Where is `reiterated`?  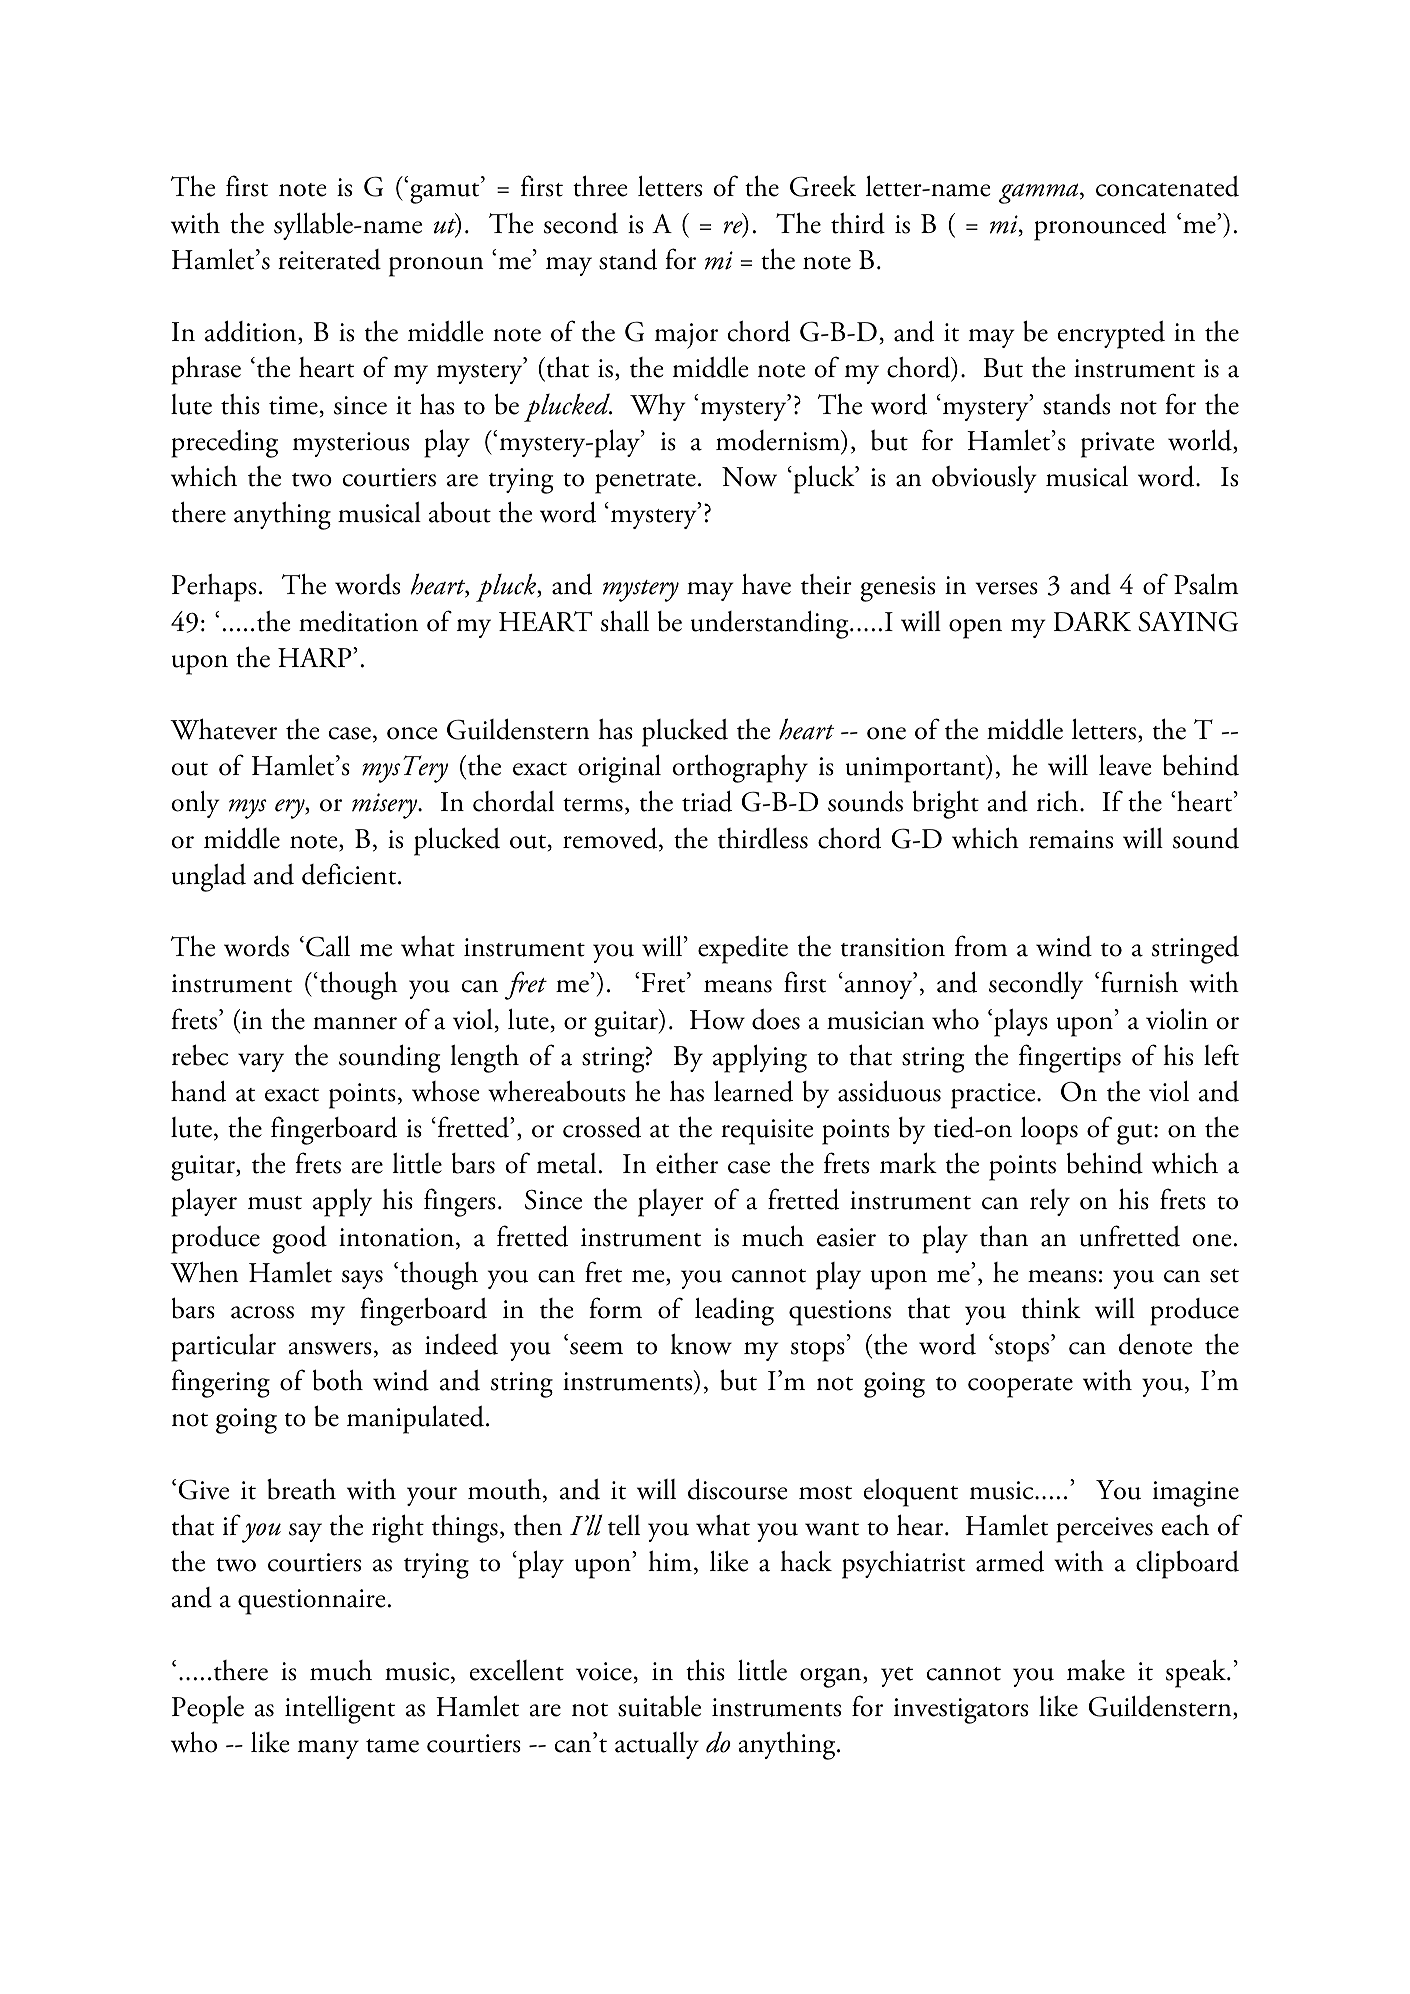
reiterated is located at coordinates (329, 259).
